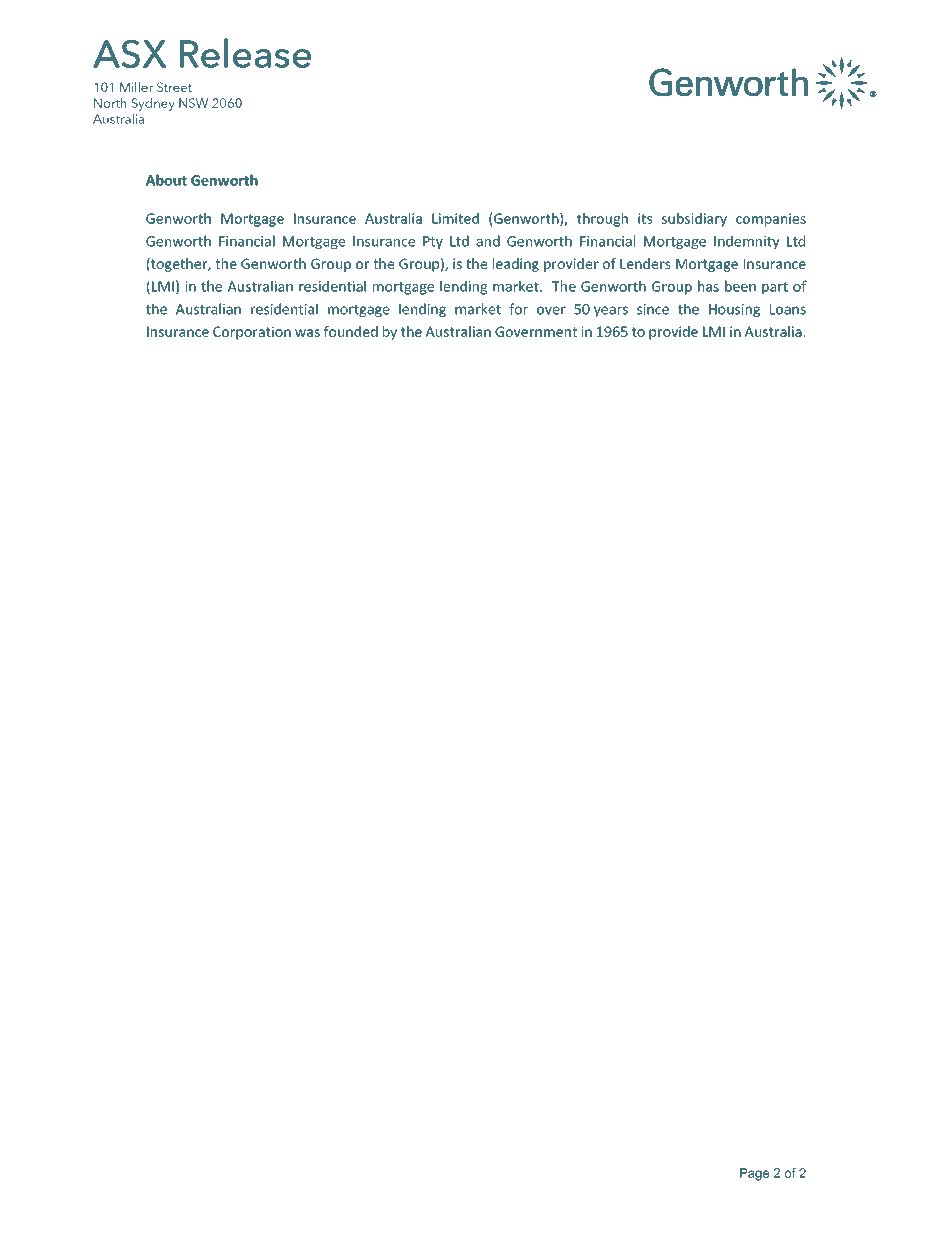 The image size is (952, 1233). I want to click on for, so click(518, 309).
